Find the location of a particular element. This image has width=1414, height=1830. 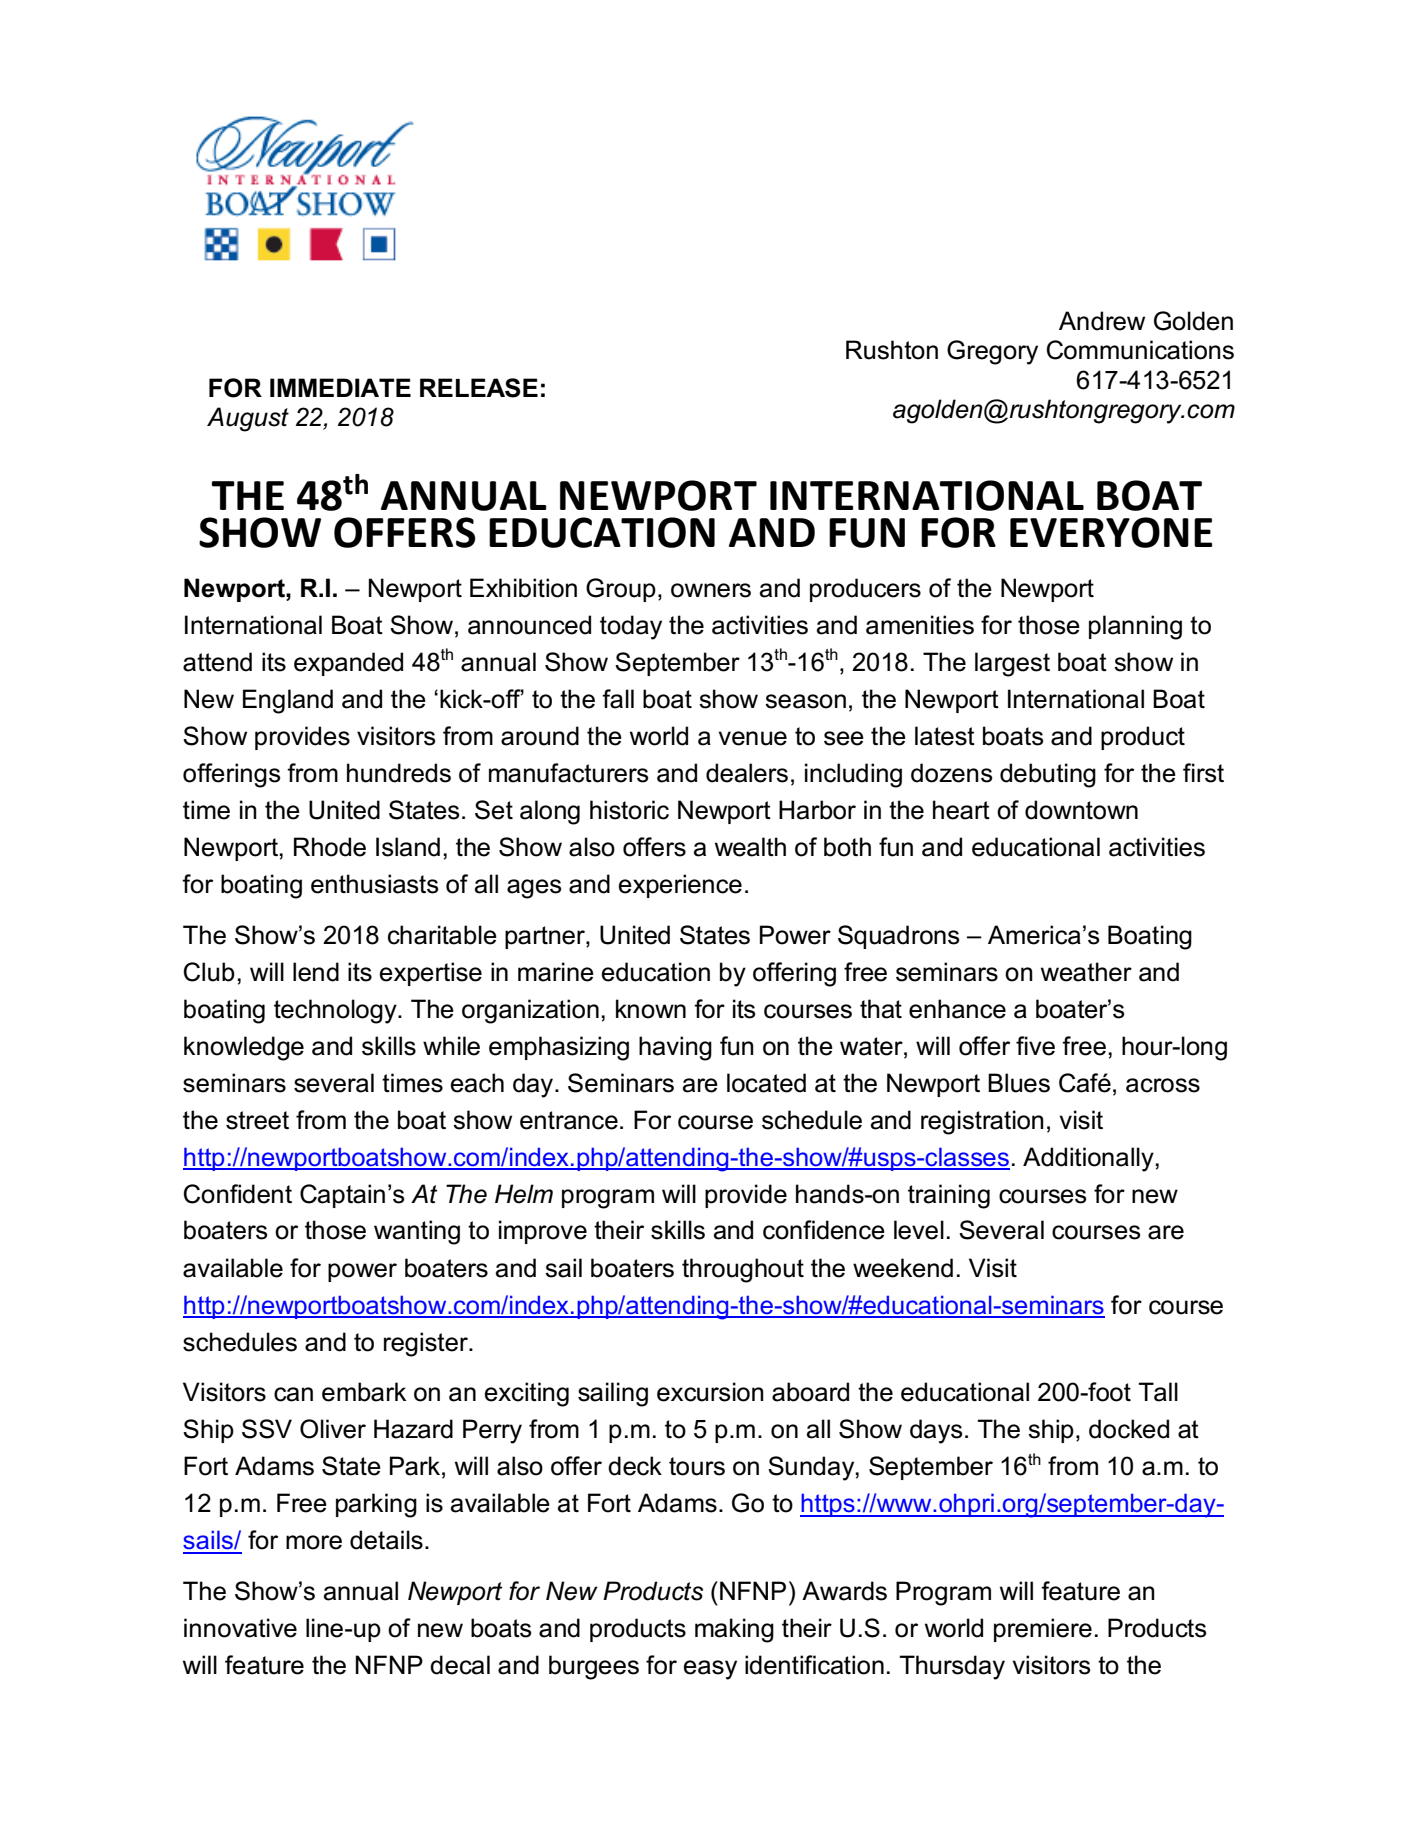

RELEASE is located at coordinates (479, 388).
